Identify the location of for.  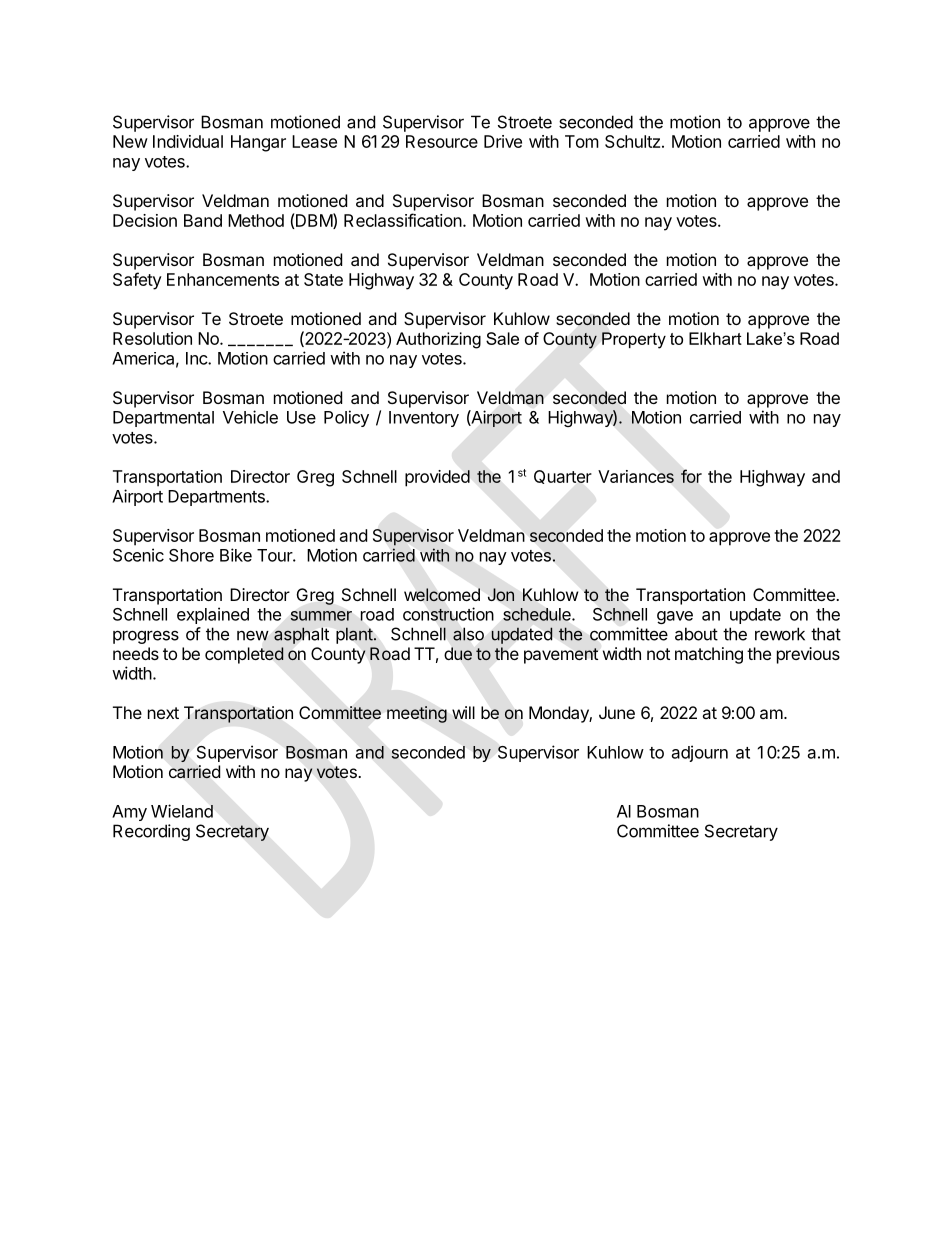
(691, 476).
